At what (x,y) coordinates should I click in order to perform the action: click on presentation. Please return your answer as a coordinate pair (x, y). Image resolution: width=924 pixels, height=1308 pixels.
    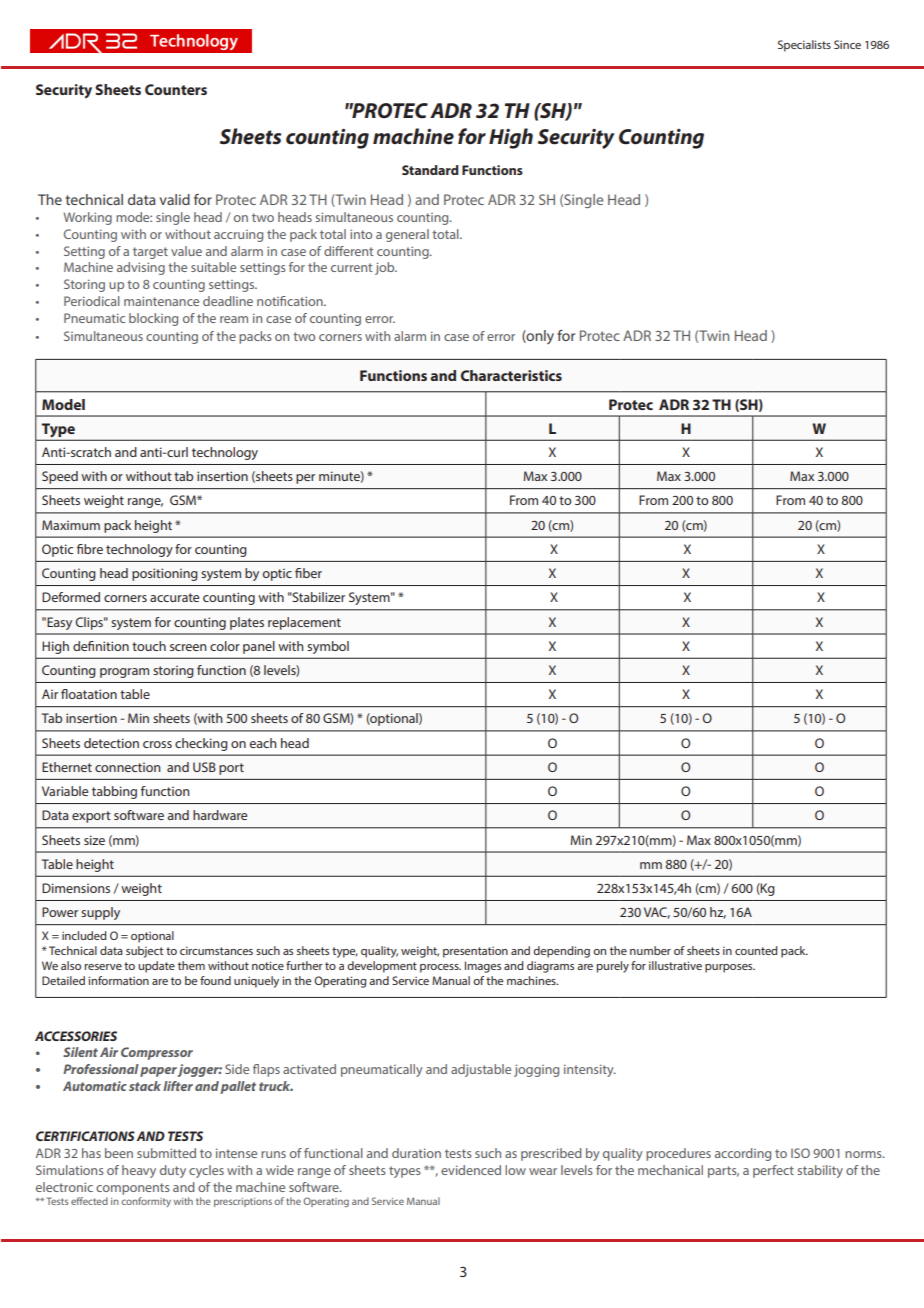
    Looking at the image, I should click on (475, 952).
